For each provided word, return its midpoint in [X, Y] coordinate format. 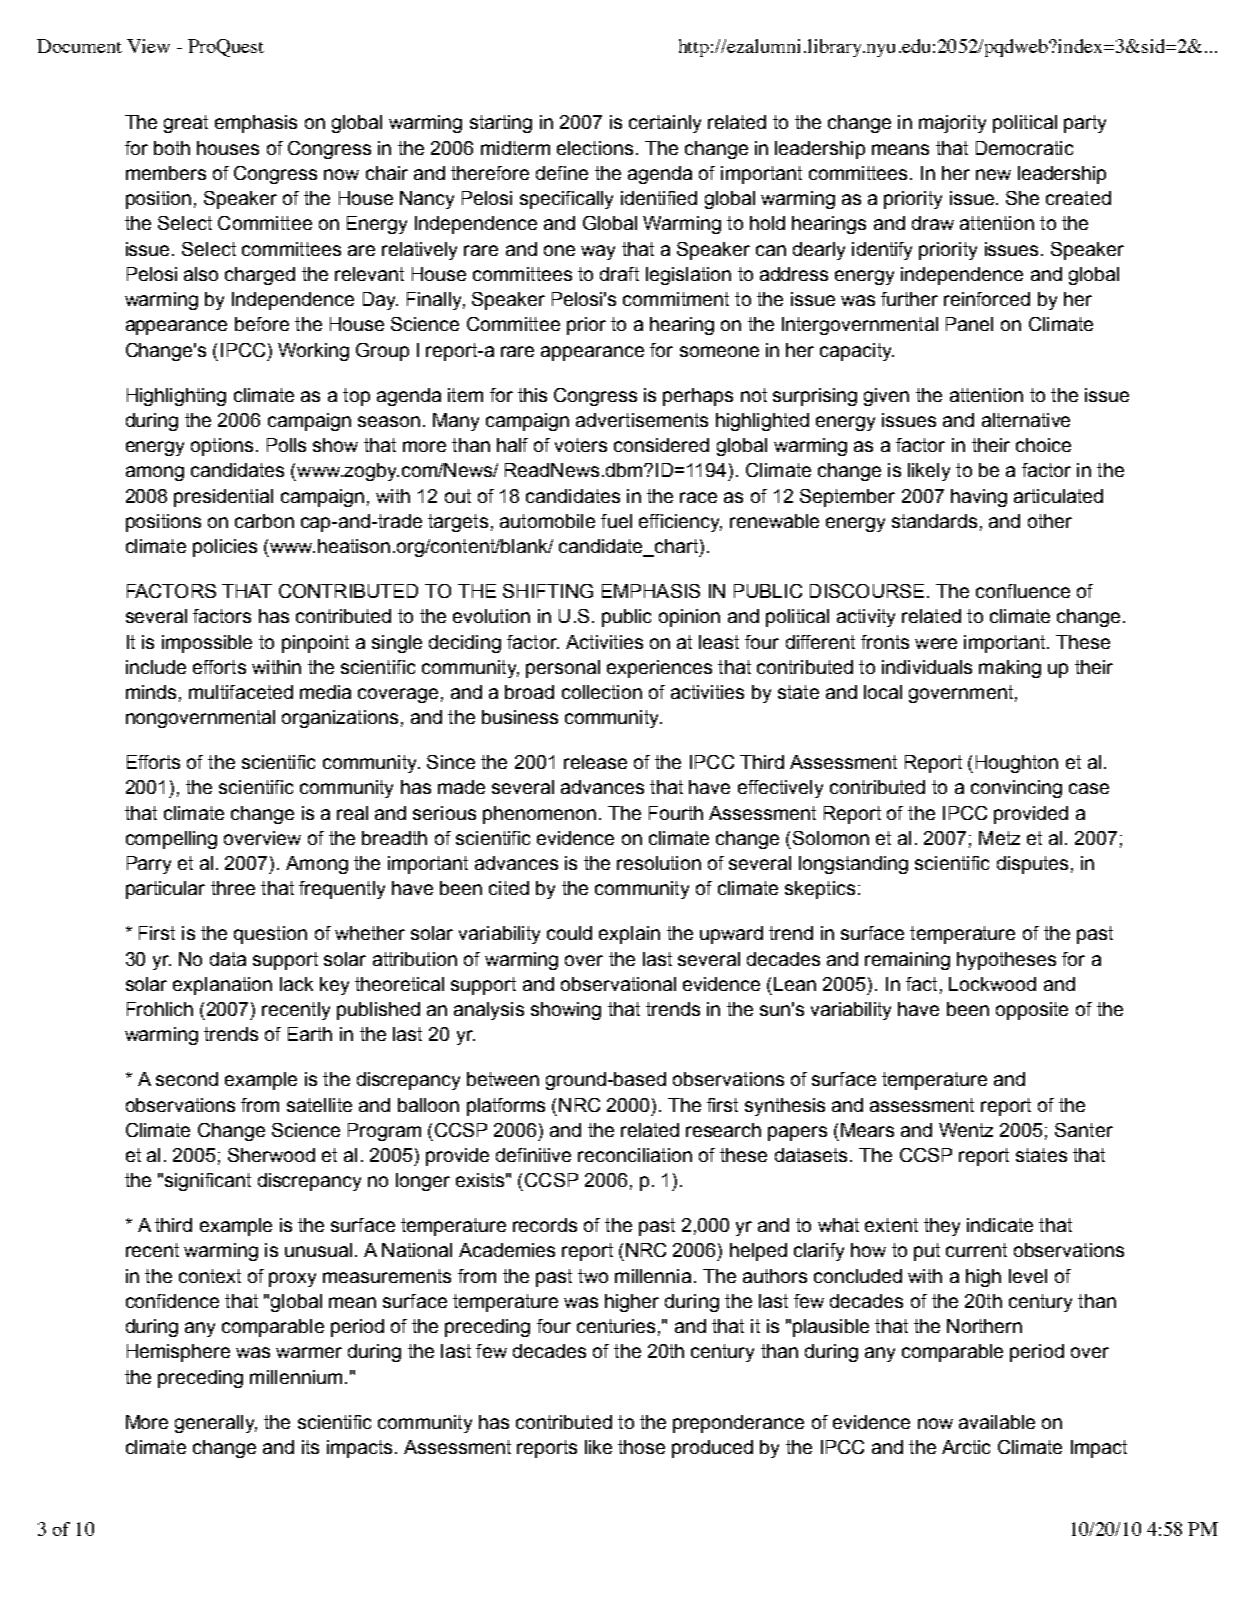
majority [952, 124]
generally [216, 1424]
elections [595, 148]
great [186, 124]
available [997, 1422]
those [641, 1447]
